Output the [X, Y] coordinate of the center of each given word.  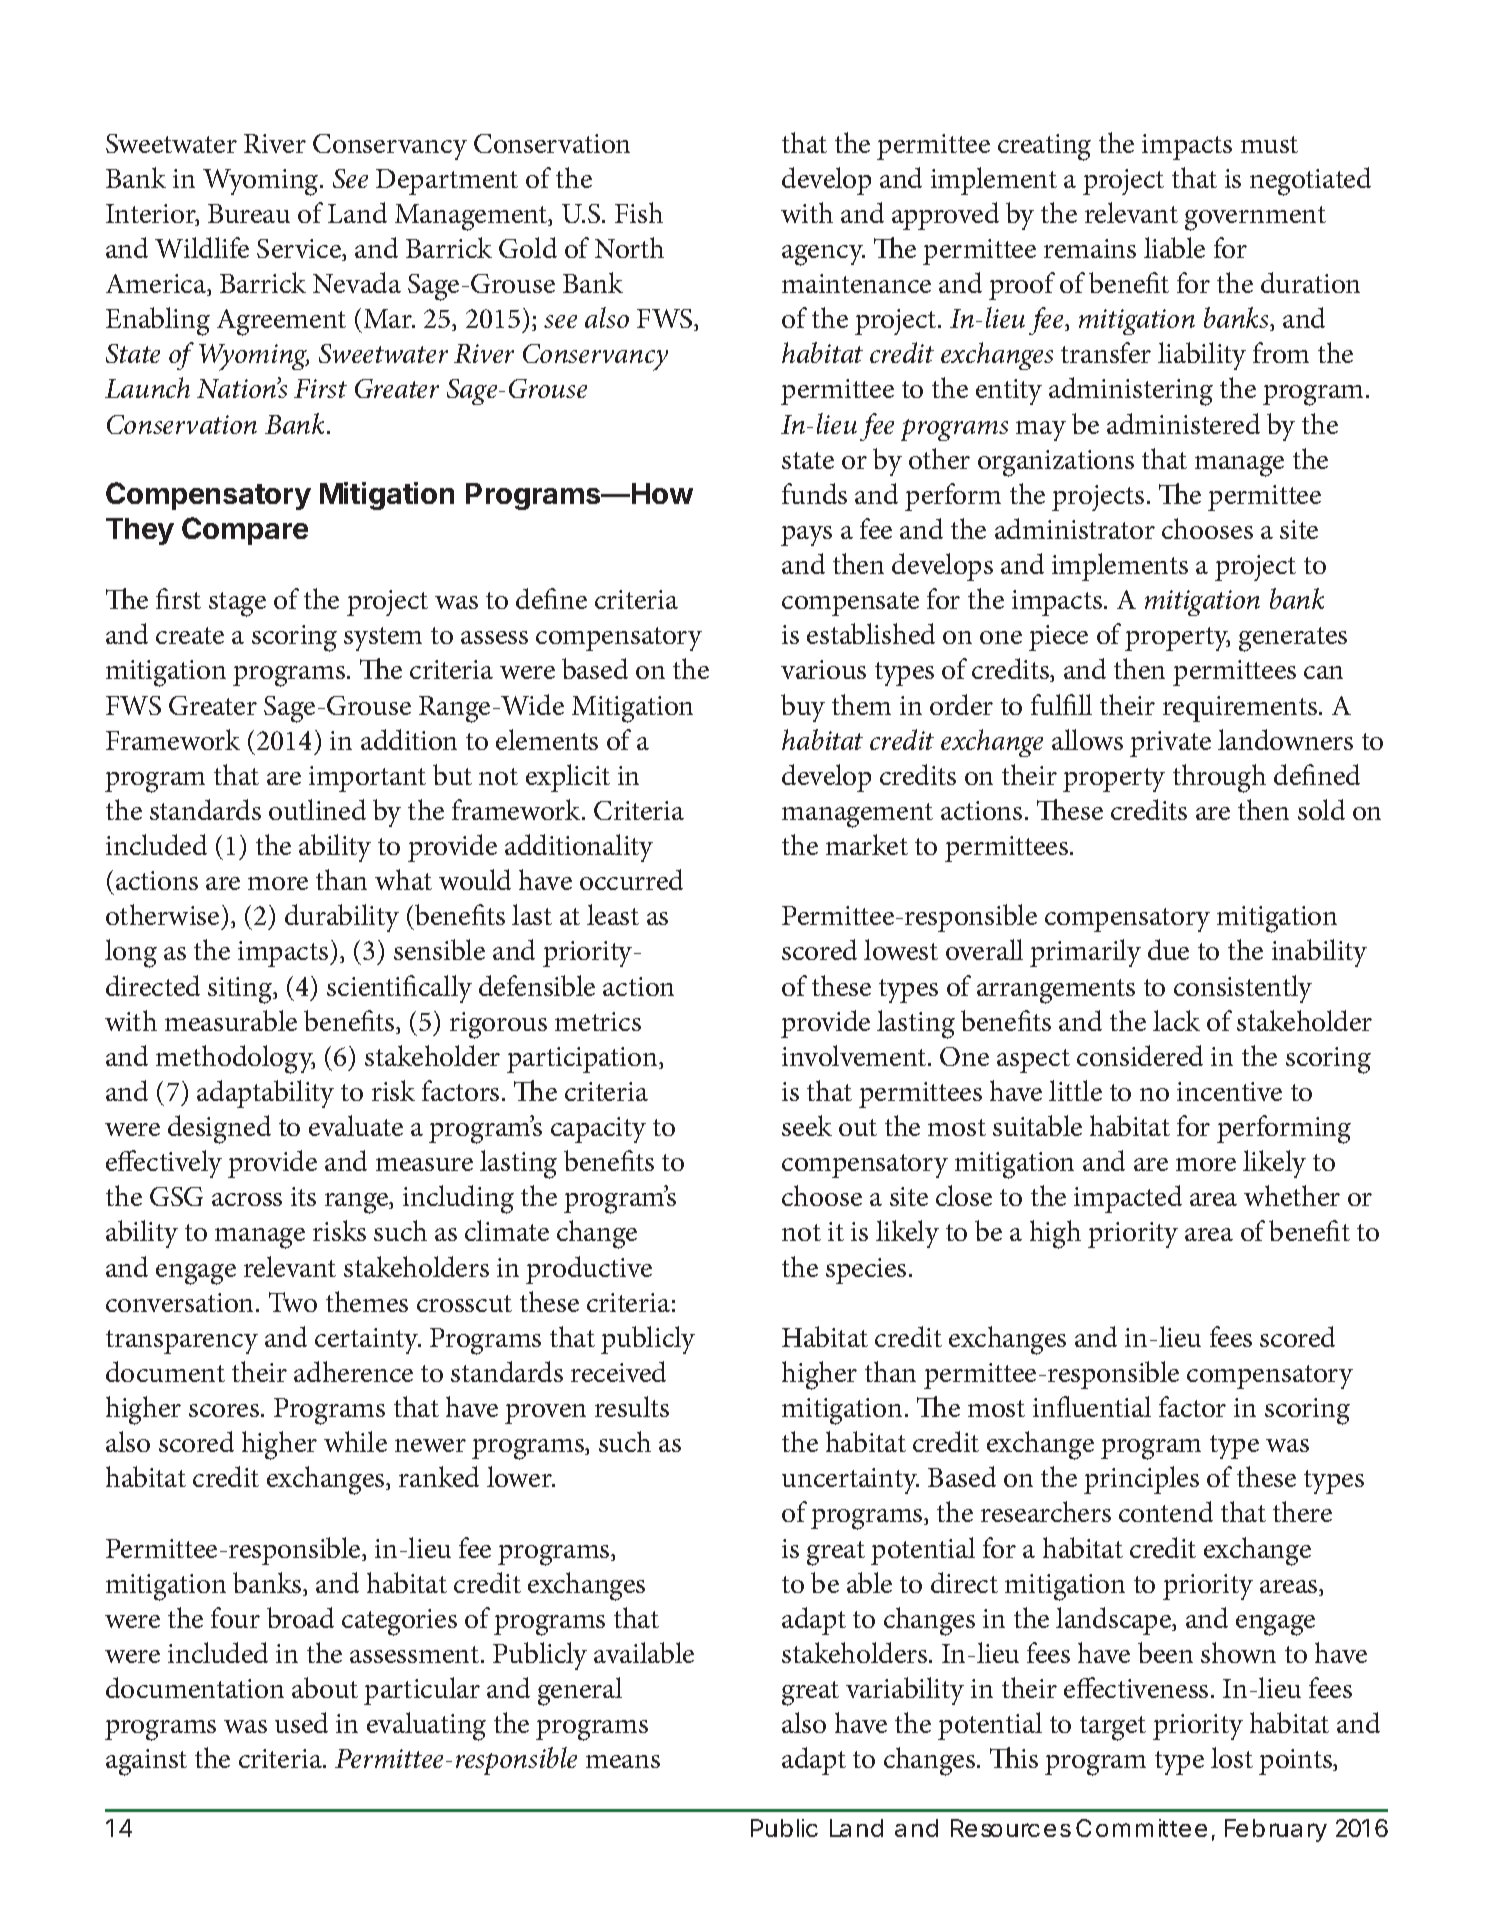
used [301, 1722]
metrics [598, 1021]
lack [1176, 1020]
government [1255, 218]
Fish [639, 212]
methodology [235, 1059]
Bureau [249, 213]
